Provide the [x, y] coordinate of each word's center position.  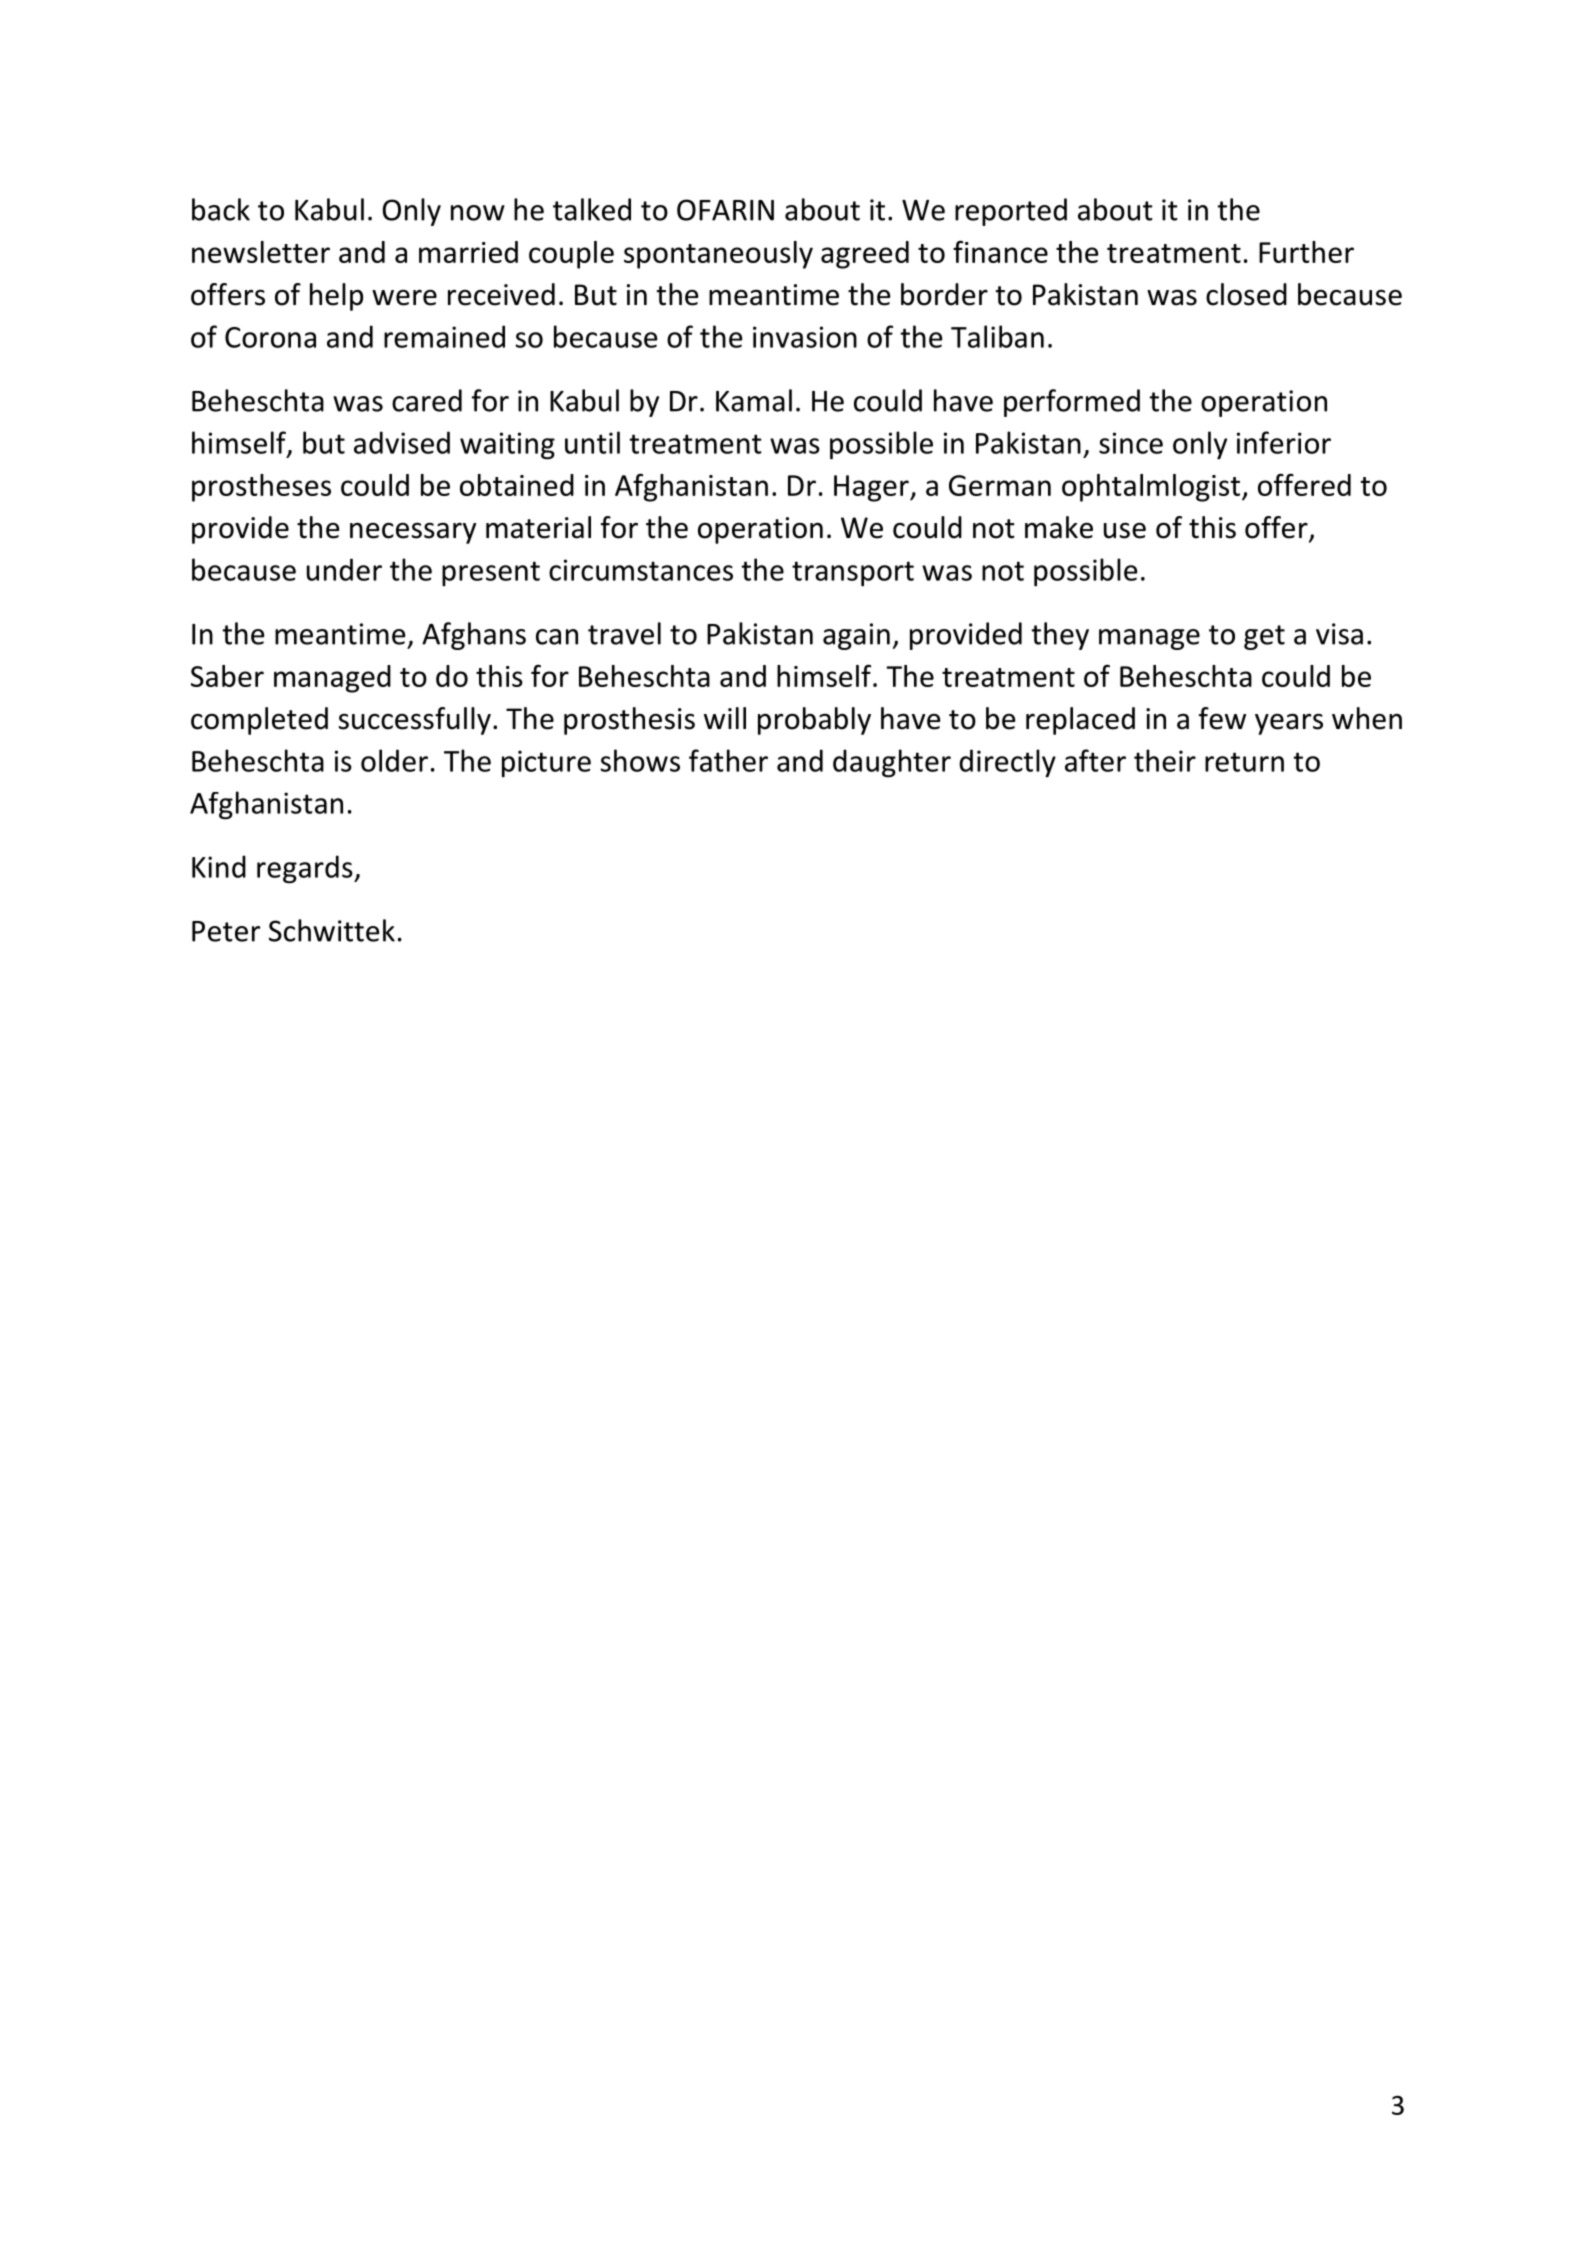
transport [853, 574]
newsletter [261, 252]
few [1222, 718]
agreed [865, 255]
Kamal [754, 400]
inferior [1284, 442]
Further [1306, 252]
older [394, 760]
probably [814, 721]
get [1264, 637]
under [344, 569]
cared [427, 400]
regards [306, 869]
